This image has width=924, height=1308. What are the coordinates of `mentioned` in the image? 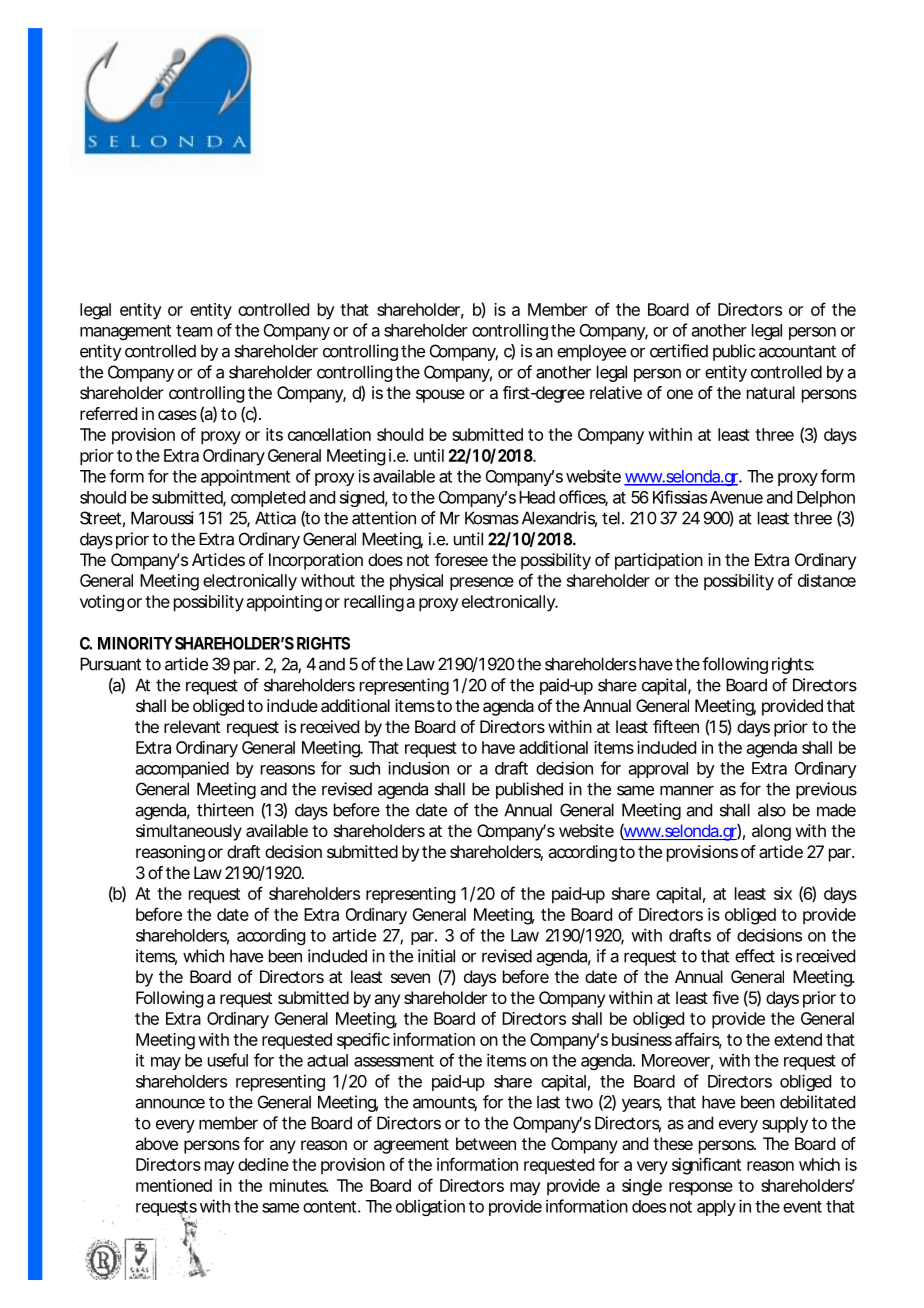 It's located at (174, 1185).
